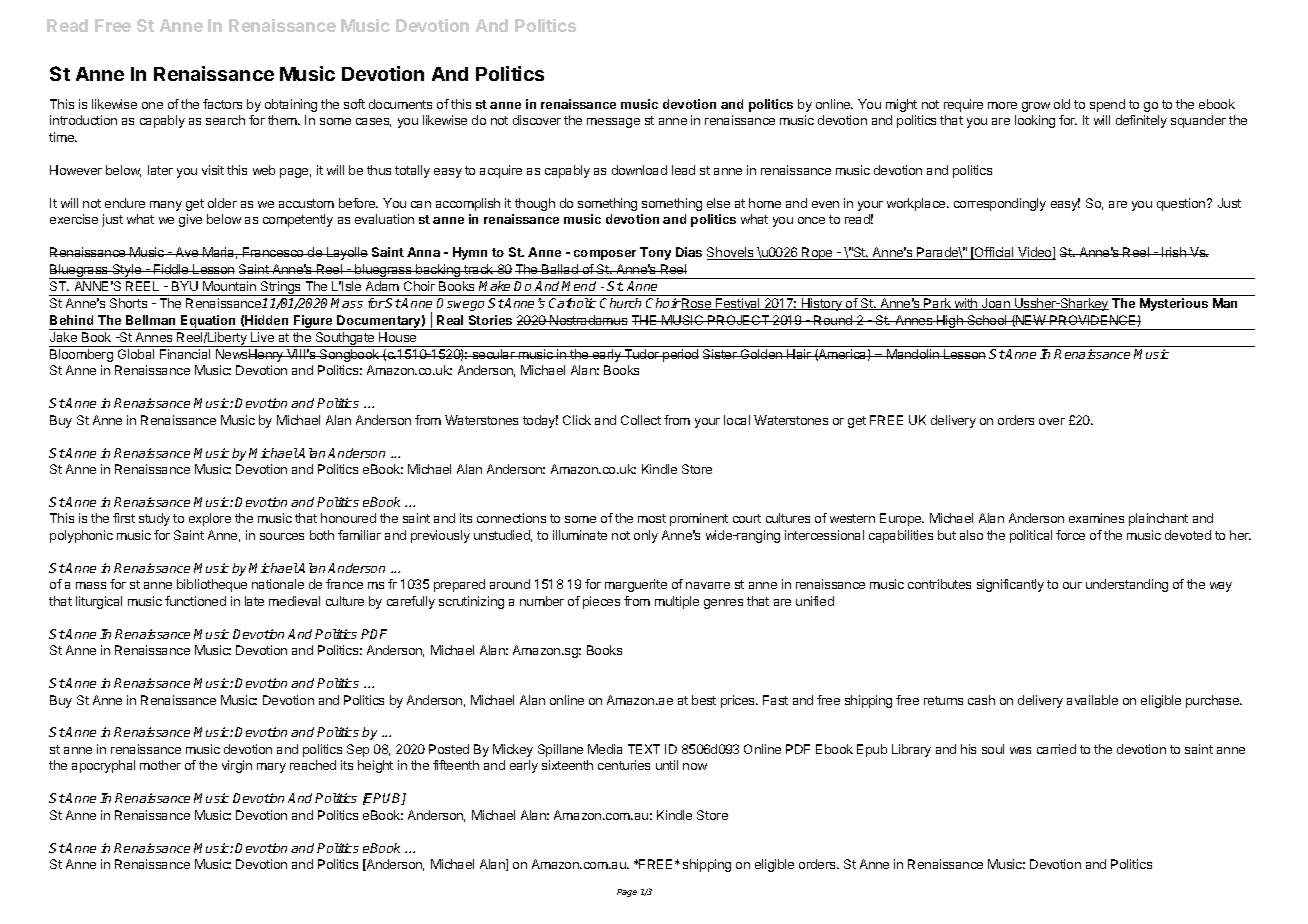  What do you see at coordinates (208, 322) in the screenshot?
I see `Equation` at bounding box center [208, 322].
